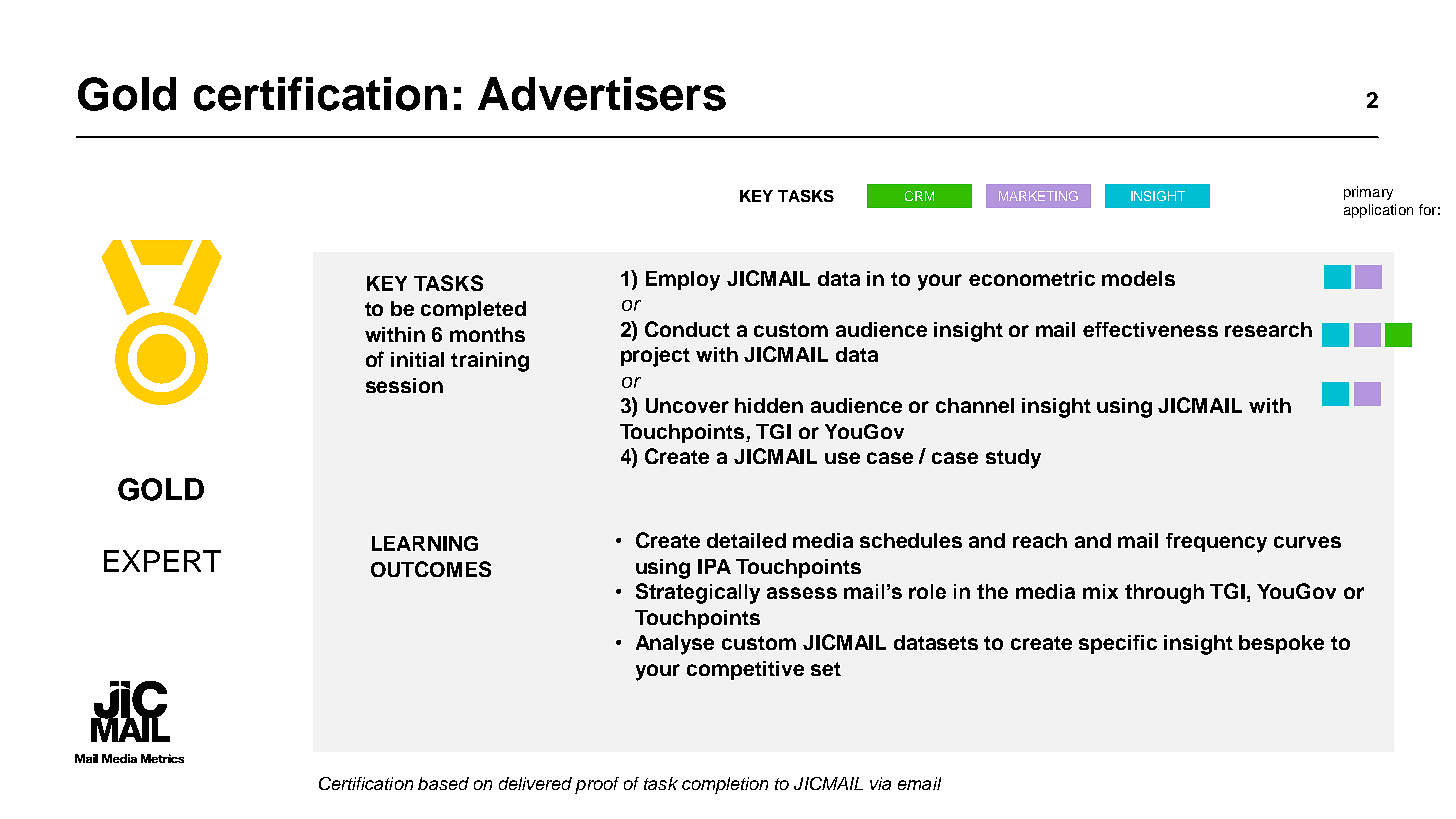 Image resolution: width=1456 pixels, height=819 pixels. What do you see at coordinates (443, 783) in the page?
I see `based` at bounding box center [443, 783].
